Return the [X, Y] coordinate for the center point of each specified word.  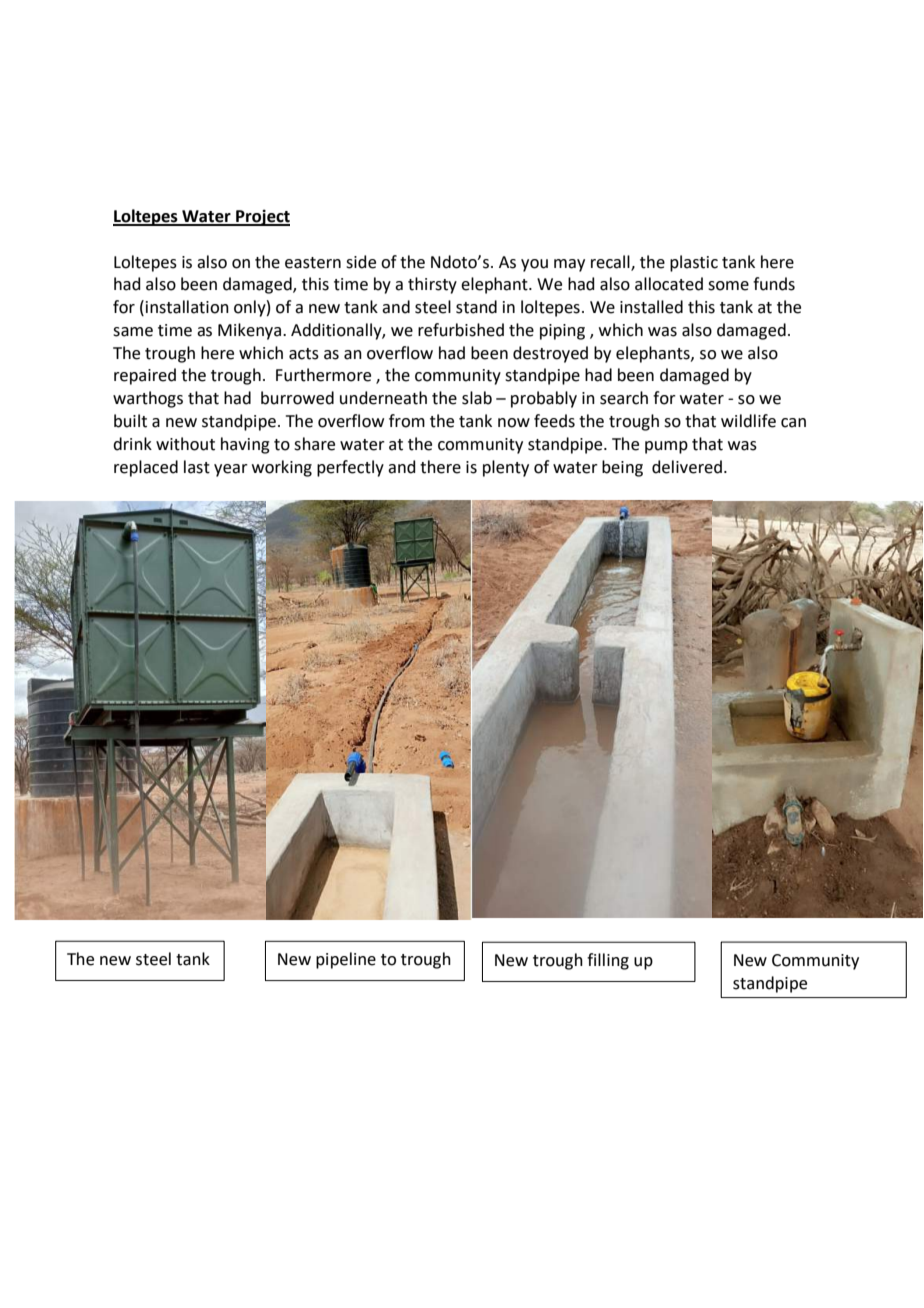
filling [608, 961]
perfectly [350, 468]
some [728, 286]
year [231, 470]
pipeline [346, 960]
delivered [687, 467]
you [534, 265]
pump [666, 447]
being [622, 468]
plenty [506, 468]
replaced [146, 468]
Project [262, 217]
